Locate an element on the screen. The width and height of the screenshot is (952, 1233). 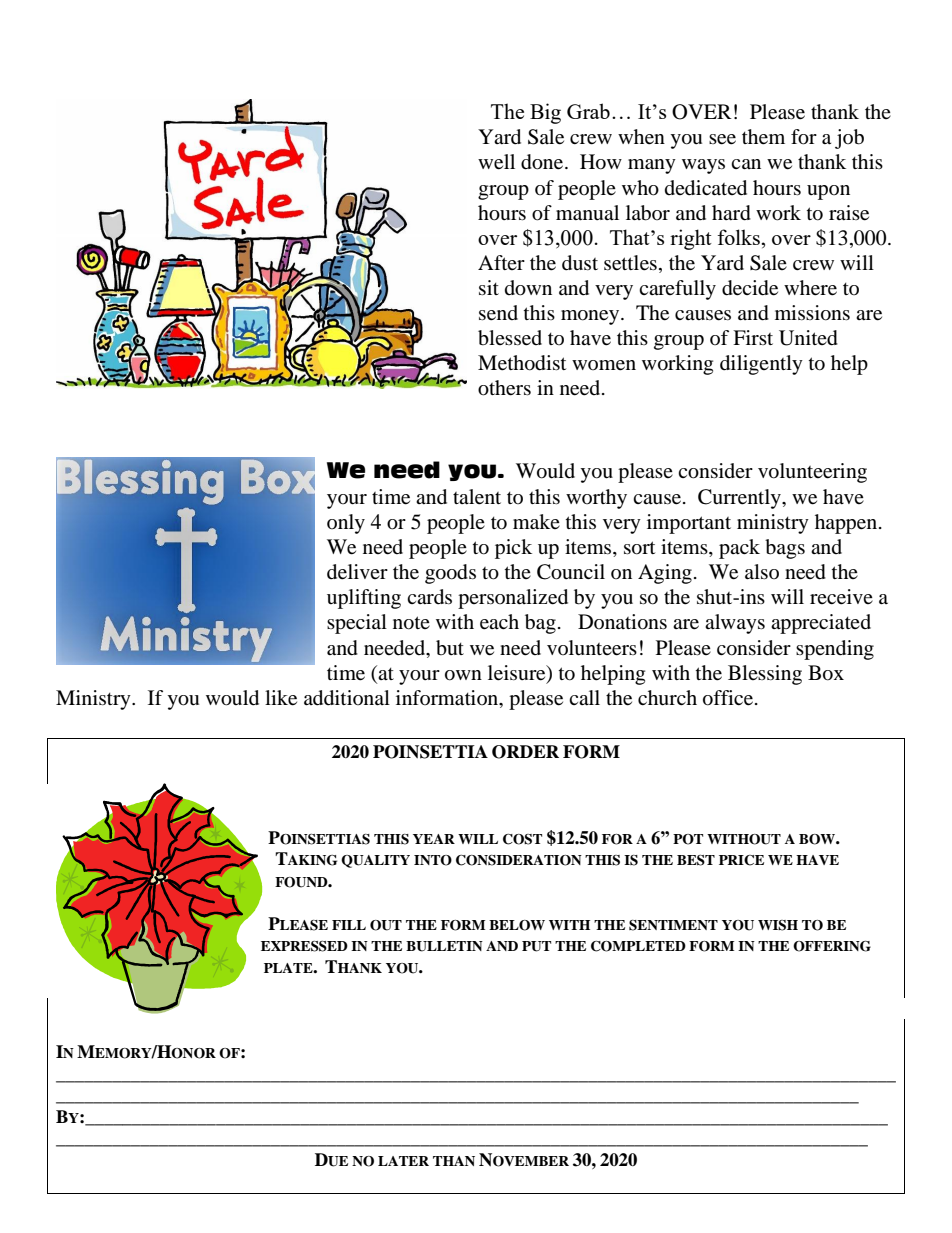
LATER is located at coordinates (403, 1161).
